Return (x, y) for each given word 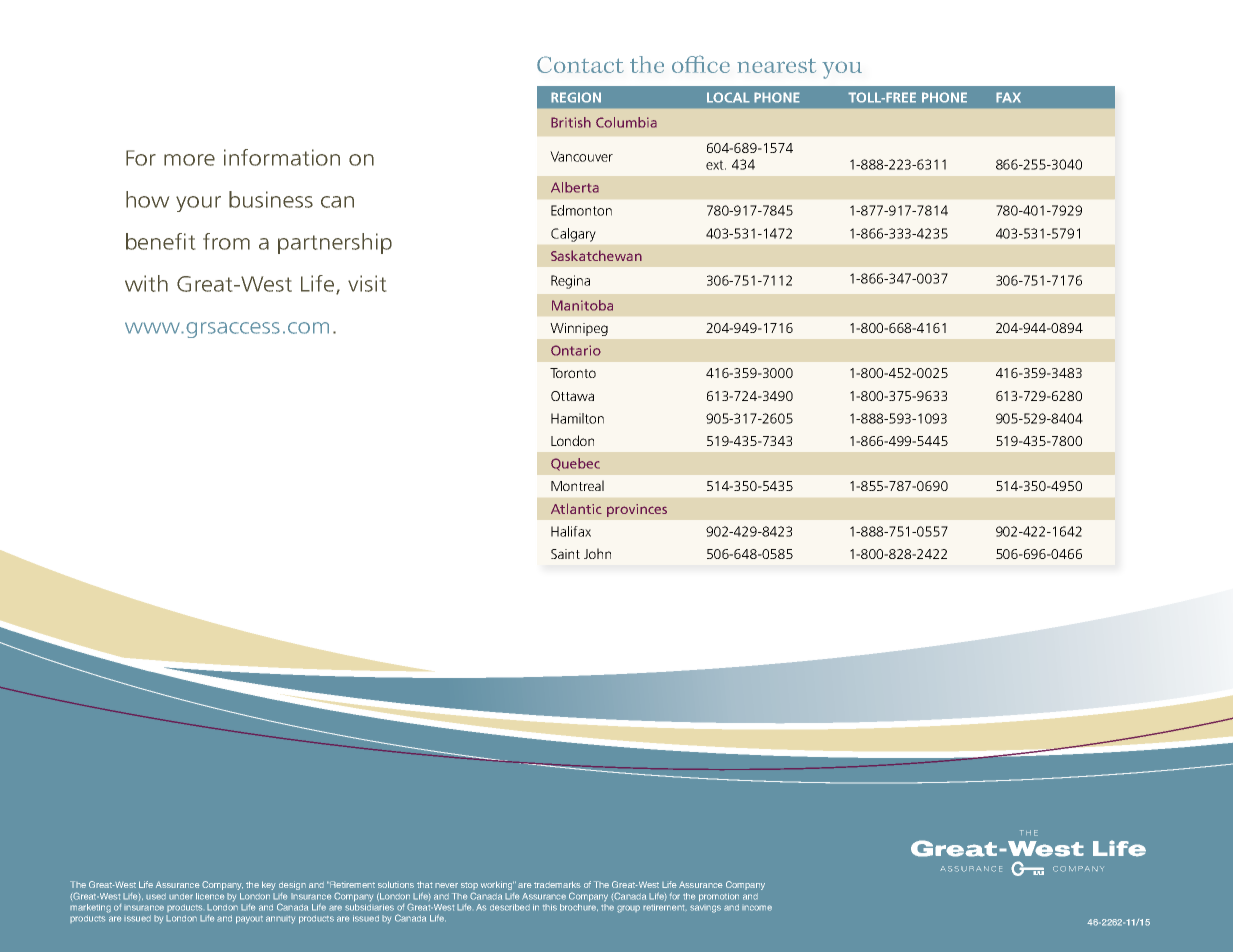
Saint (565, 554)
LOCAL (728, 97)
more (189, 160)
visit (367, 283)
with (146, 283)
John (597, 553)
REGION (576, 97)
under (181, 896)
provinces (637, 510)
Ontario (576, 350)
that (425, 884)
